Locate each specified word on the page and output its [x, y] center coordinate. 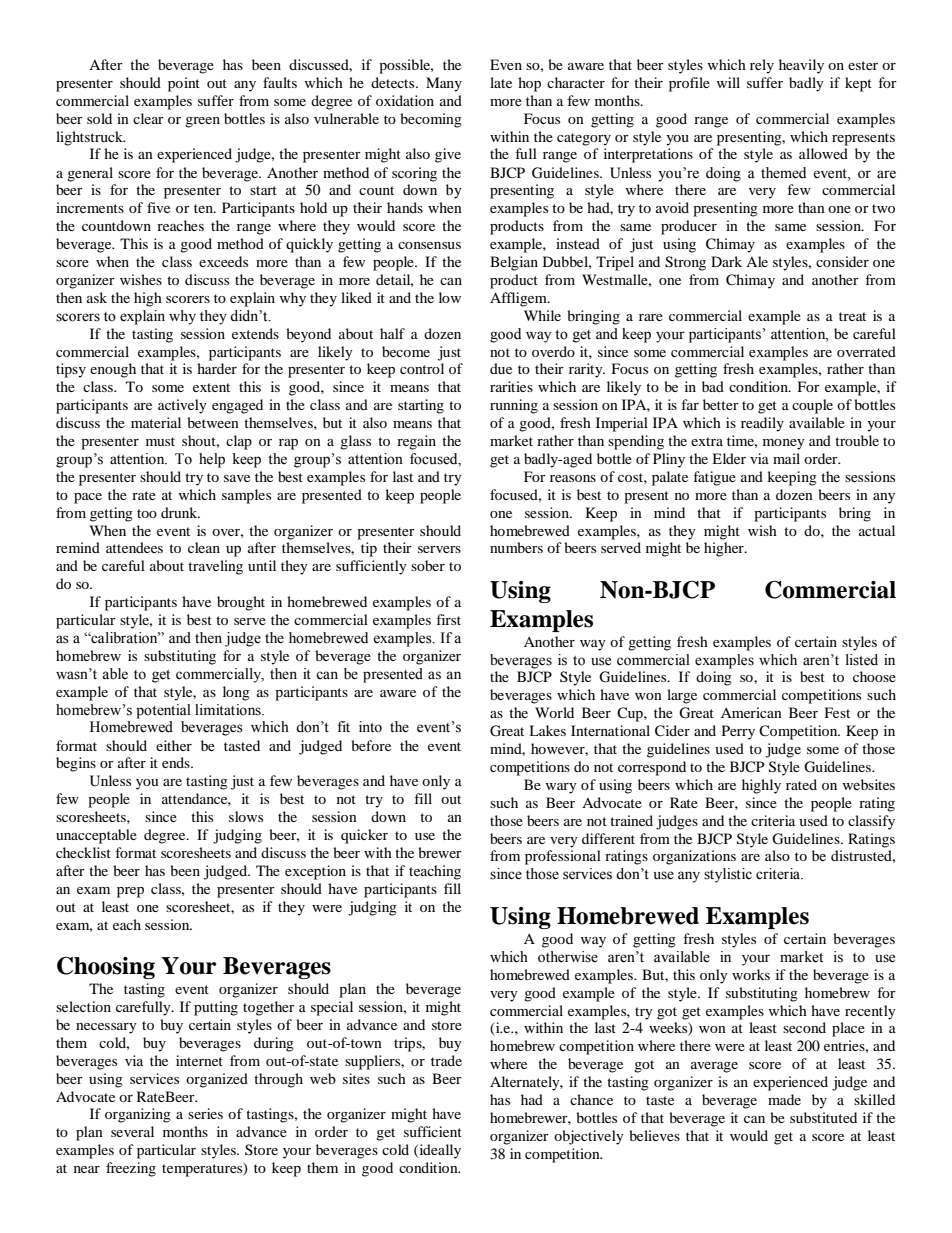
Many [444, 84]
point [184, 84]
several [132, 1131]
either [174, 745]
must [160, 441]
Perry [738, 732]
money [784, 444]
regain [416, 442]
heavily [801, 66]
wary [561, 788]
